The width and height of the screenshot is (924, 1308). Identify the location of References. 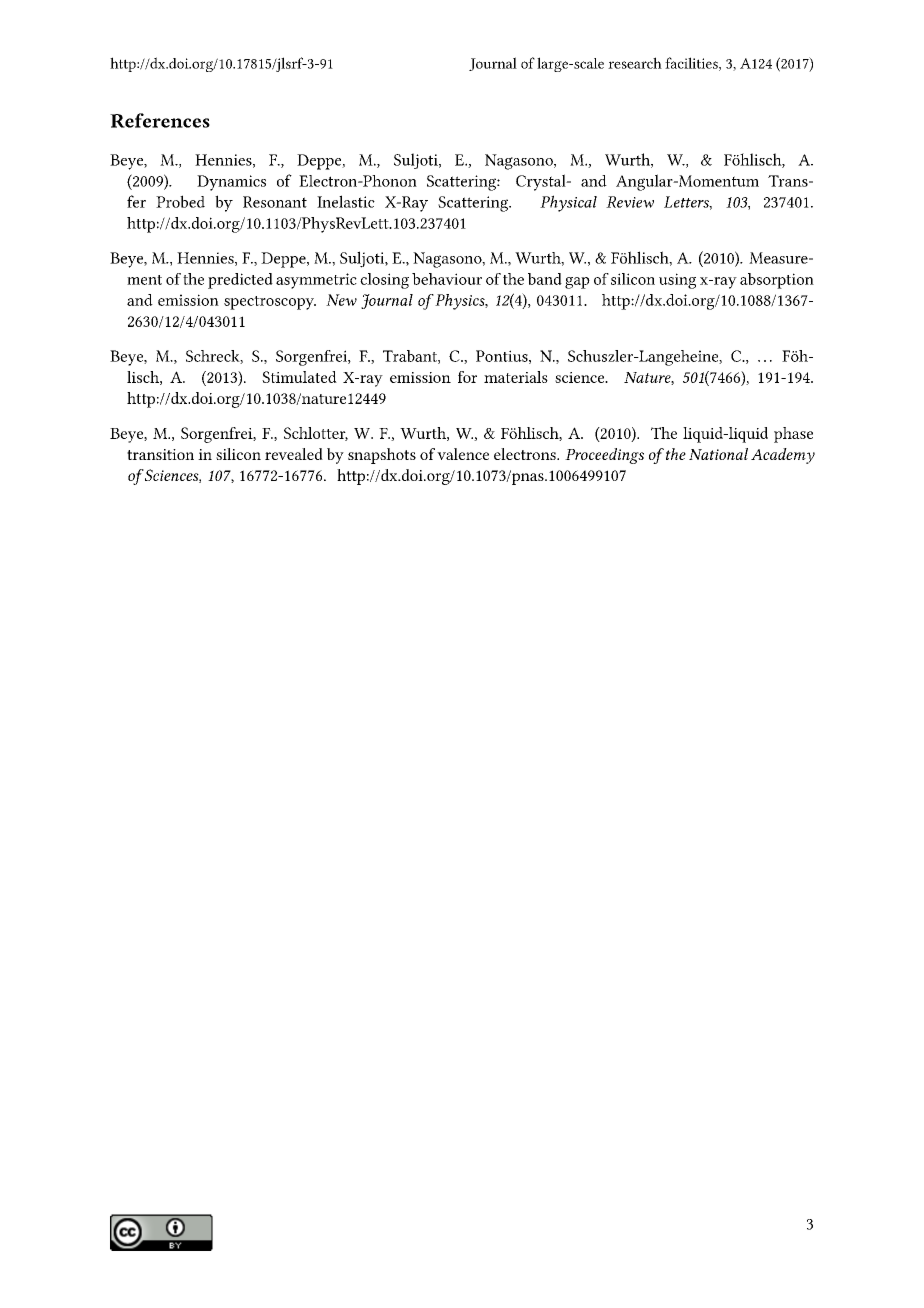
(160, 120).
